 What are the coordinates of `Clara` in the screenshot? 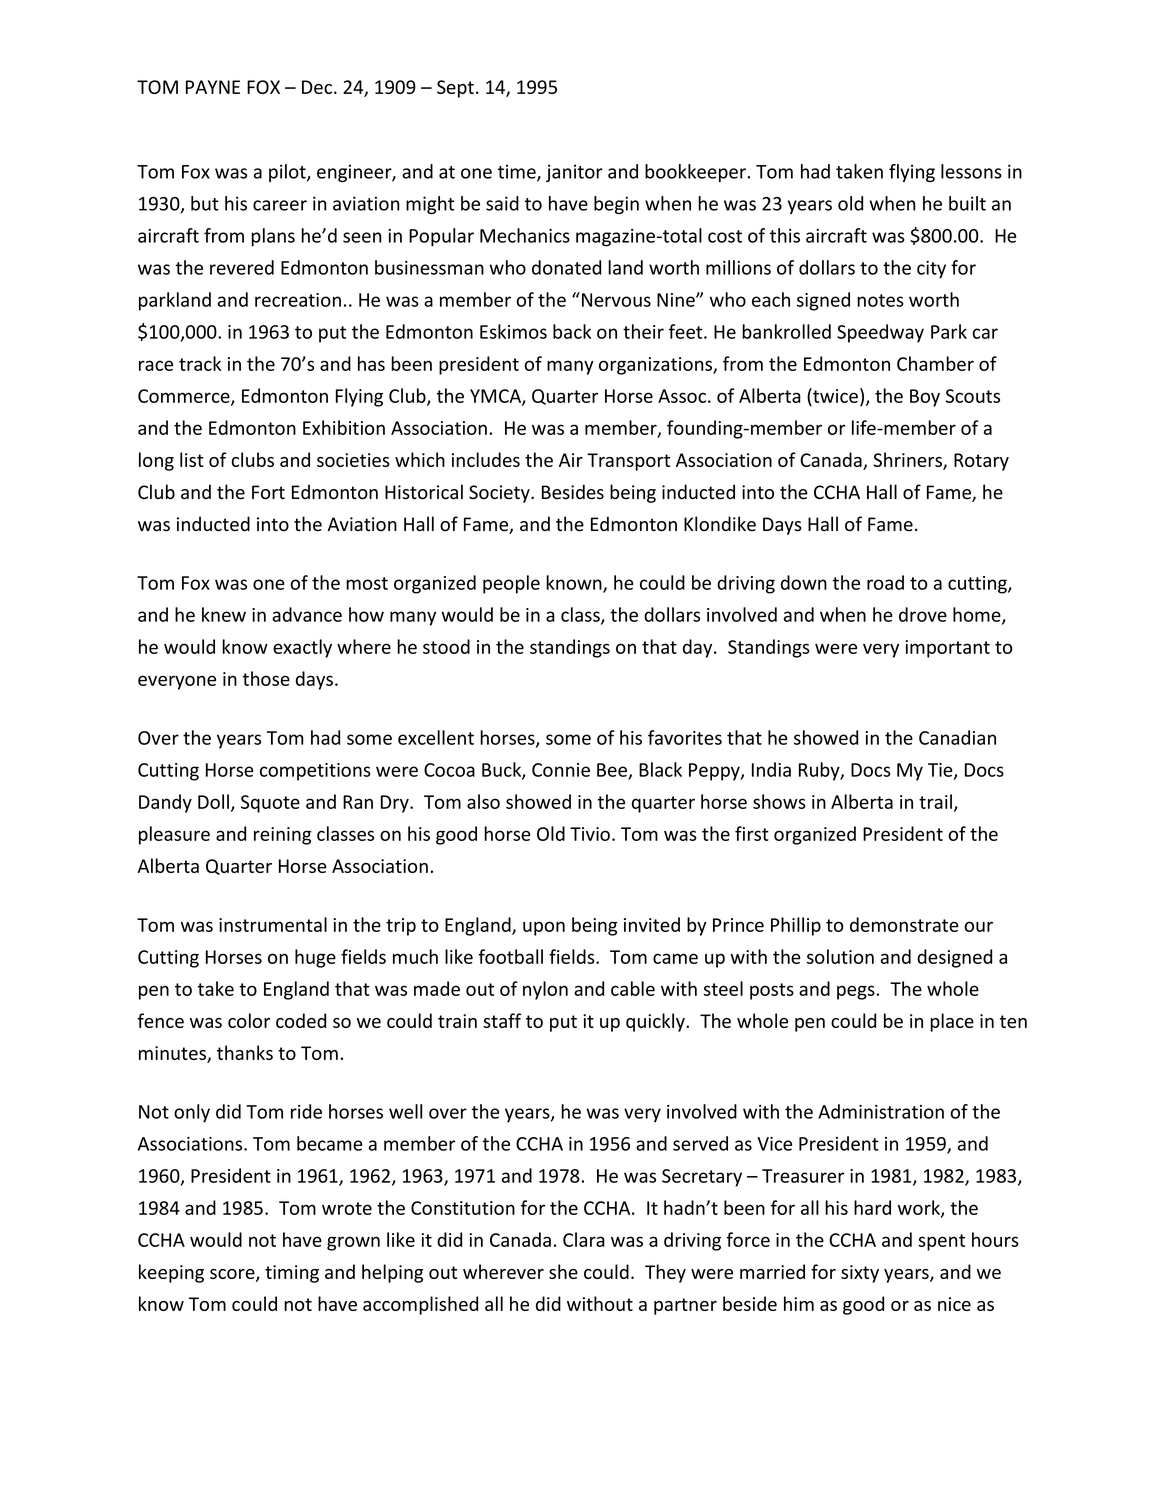 It's located at (584, 1239).
